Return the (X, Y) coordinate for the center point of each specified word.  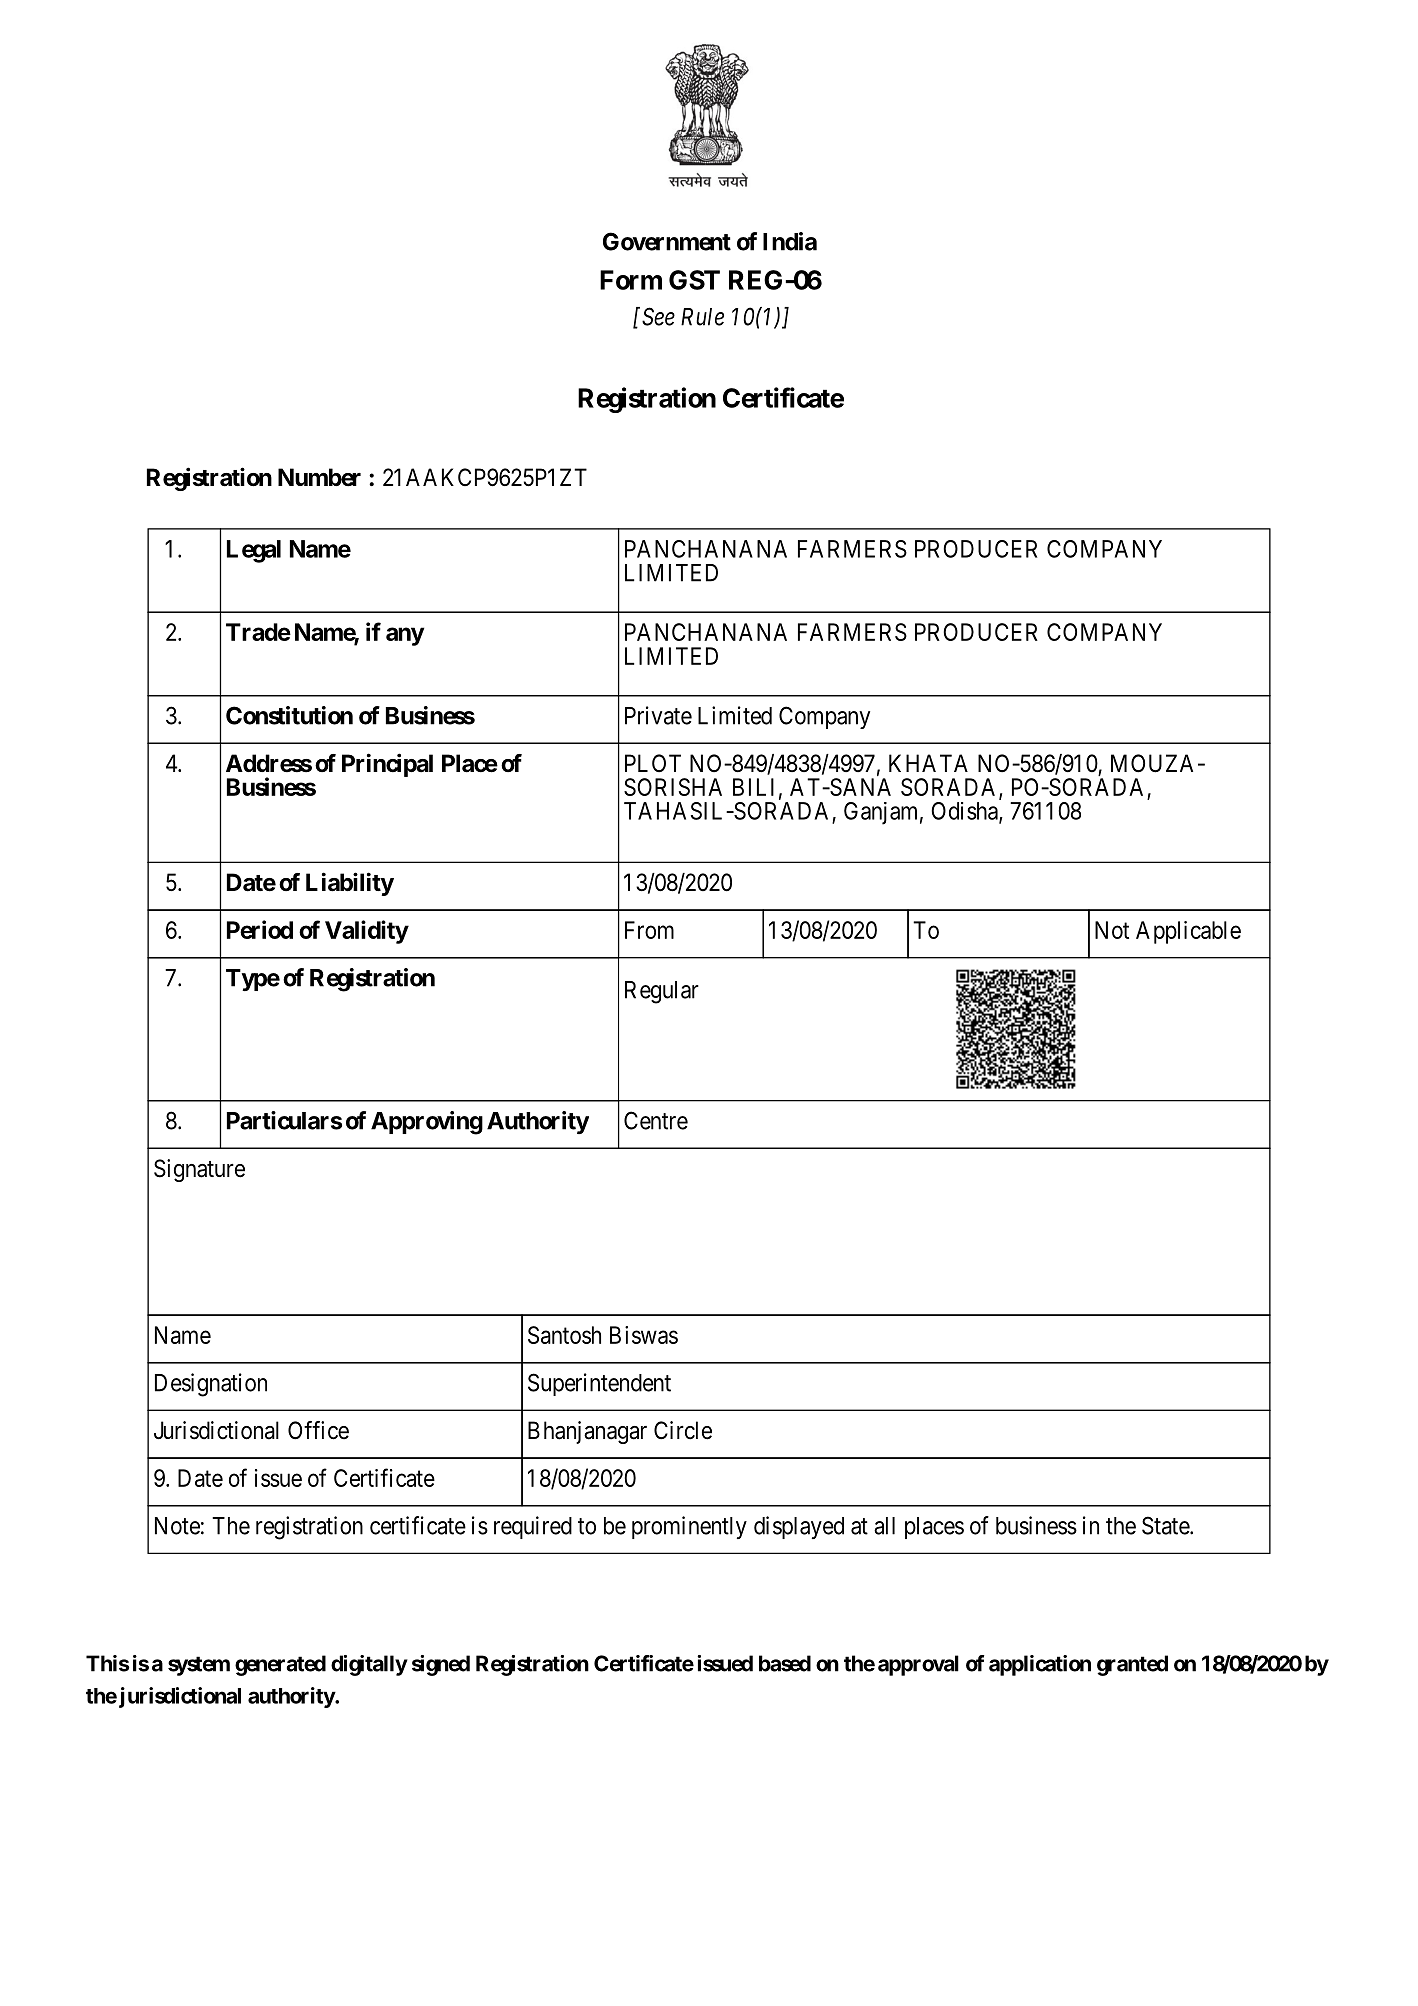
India (790, 241)
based (785, 1663)
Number (319, 477)
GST (694, 280)
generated (280, 1665)
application (1040, 1665)
